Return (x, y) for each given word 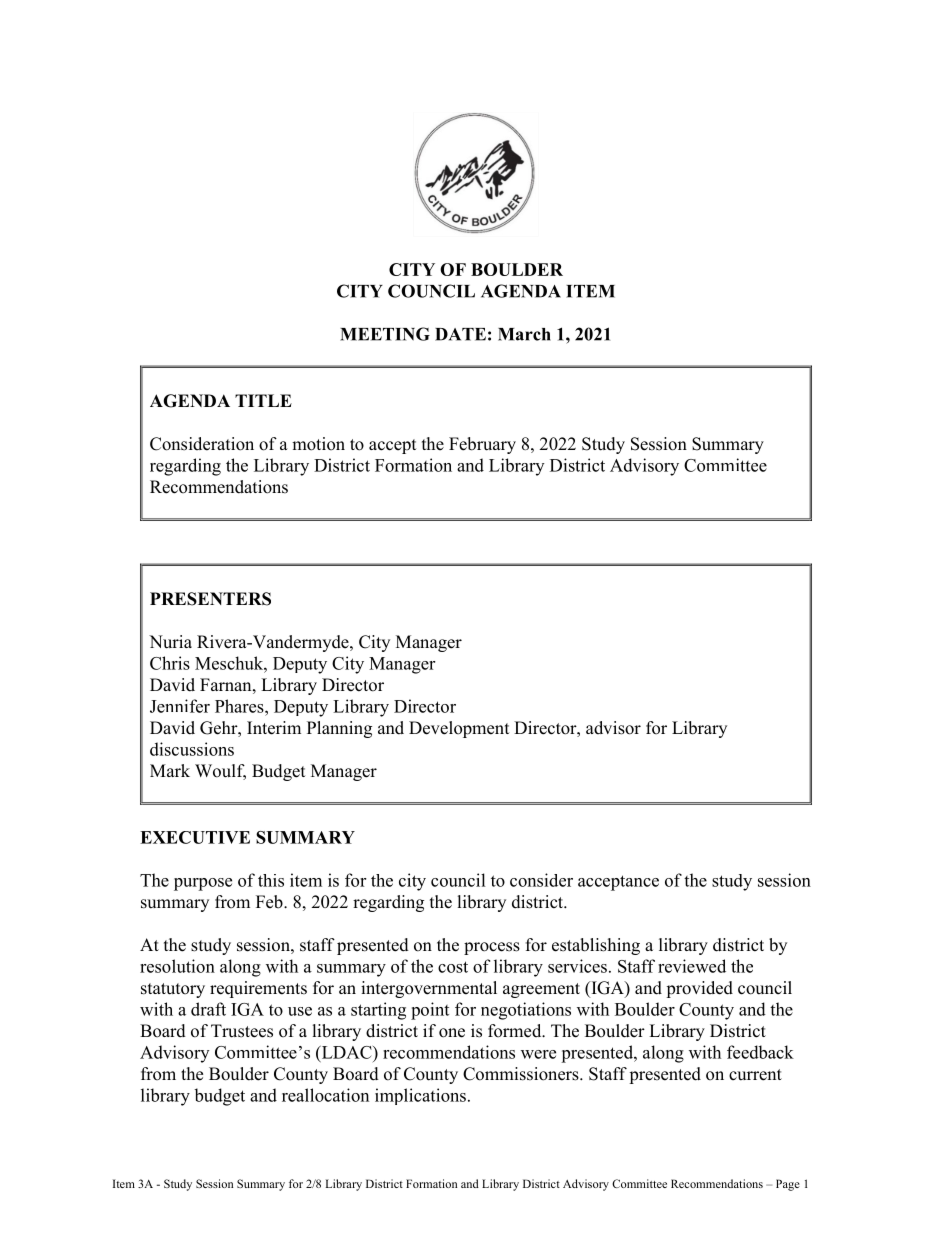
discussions (192, 749)
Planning (339, 729)
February (482, 445)
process (492, 948)
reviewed (692, 966)
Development (459, 729)
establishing (596, 946)
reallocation (325, 1095)
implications (420, 1096)
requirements (258, 989)
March (524, 334)
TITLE (263, 400)
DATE (460, 334)
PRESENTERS (210, 599)
